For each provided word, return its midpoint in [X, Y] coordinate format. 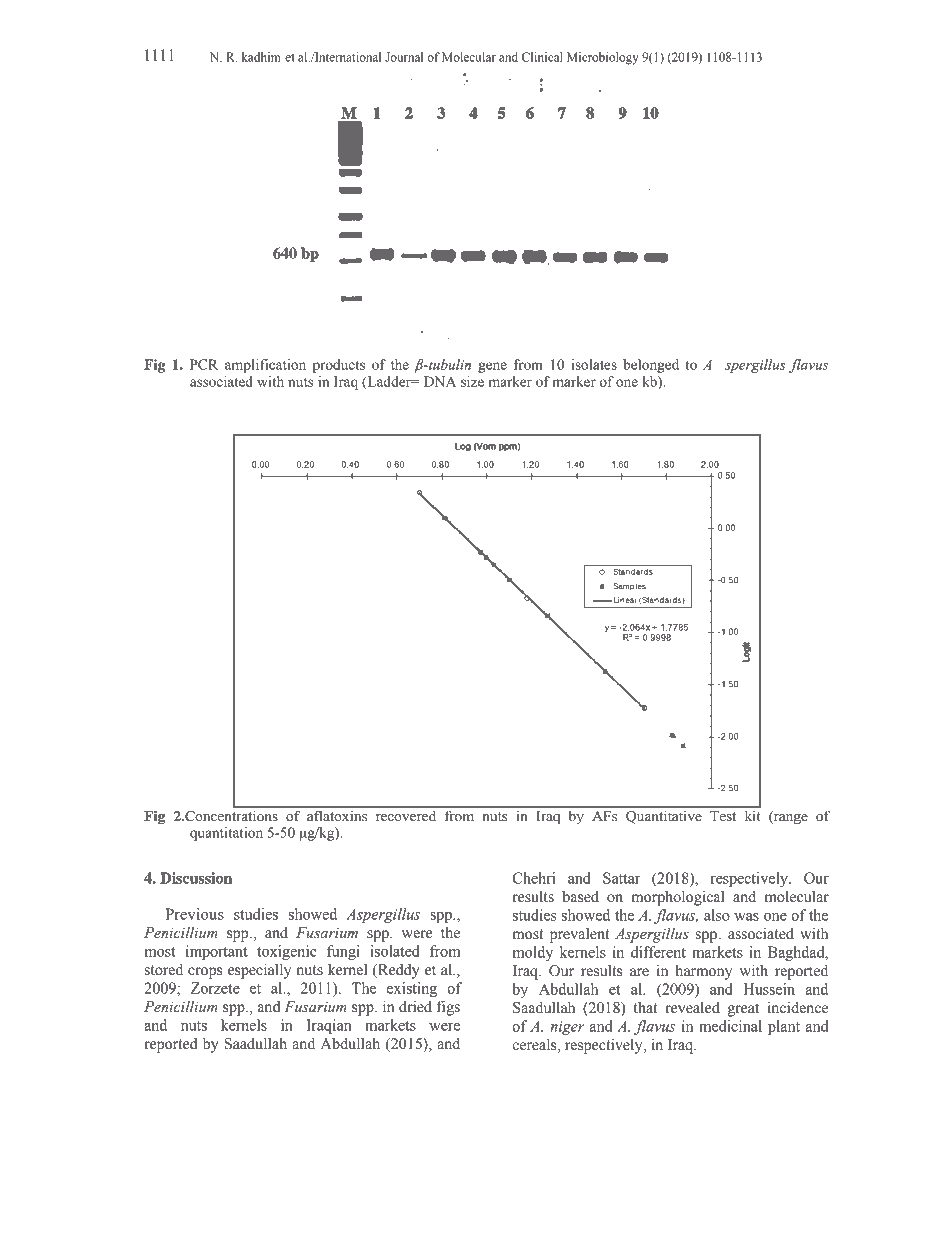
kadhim [261, 57]
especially [259, 971]
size [472, 381]
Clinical [542, 57]
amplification [265, 366]
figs [448, 1008]
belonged [651, 366]
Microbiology [603, 58]
